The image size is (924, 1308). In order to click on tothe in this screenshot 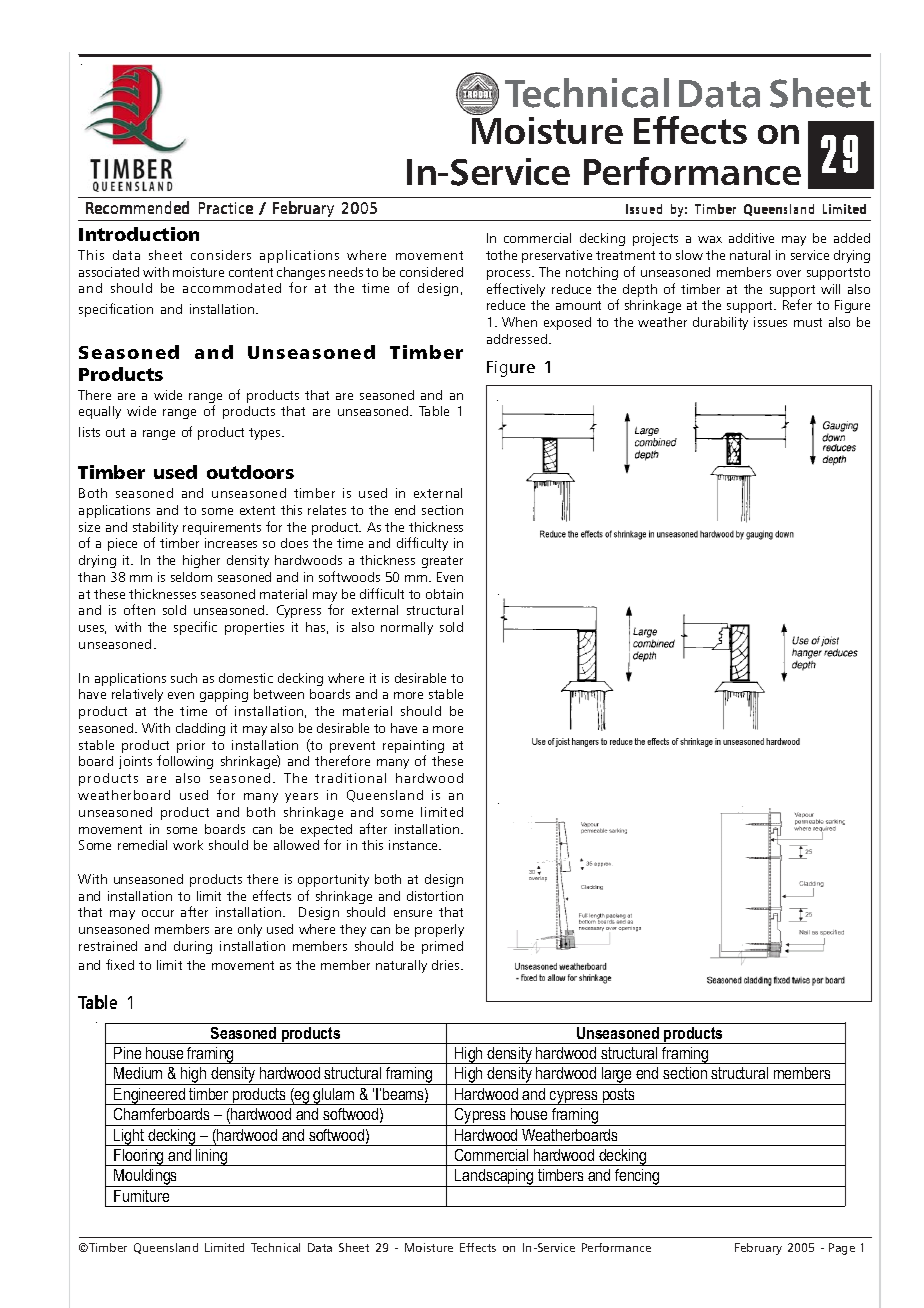, I will do `click(501, 255)`.
